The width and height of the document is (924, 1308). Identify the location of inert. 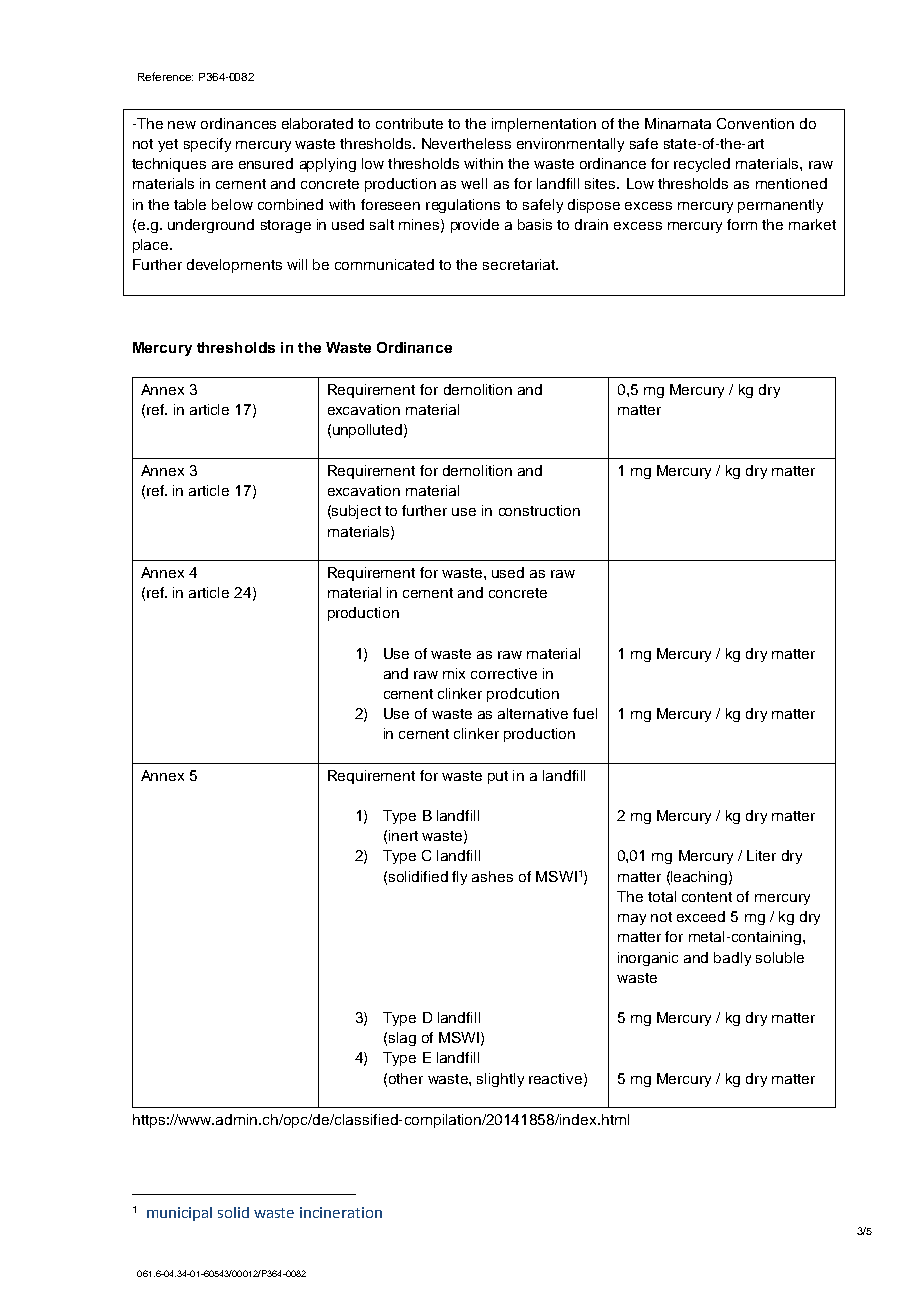
(403, 835).
